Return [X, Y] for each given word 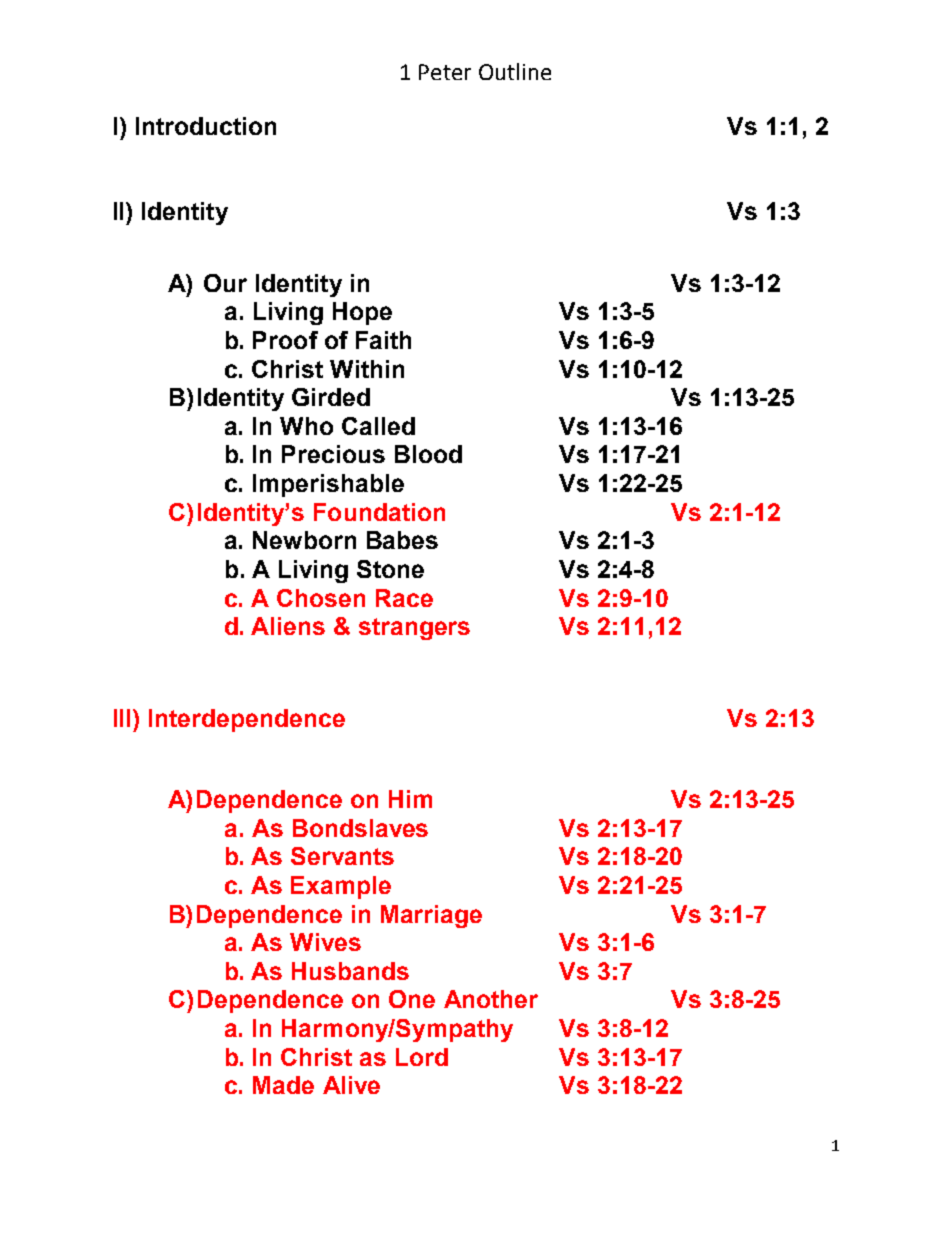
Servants [342, 856]
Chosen [321, 598]
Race [404, 598]
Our [225, 283]
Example [341, 887]
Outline [515, 71]
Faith [383, 340]
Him [410, 799]
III [124, 718]
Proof [285, 340]
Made [283, 1085]
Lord [422, 1057]
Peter [445, 72]
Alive [351, 1085]
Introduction [206, 126]
